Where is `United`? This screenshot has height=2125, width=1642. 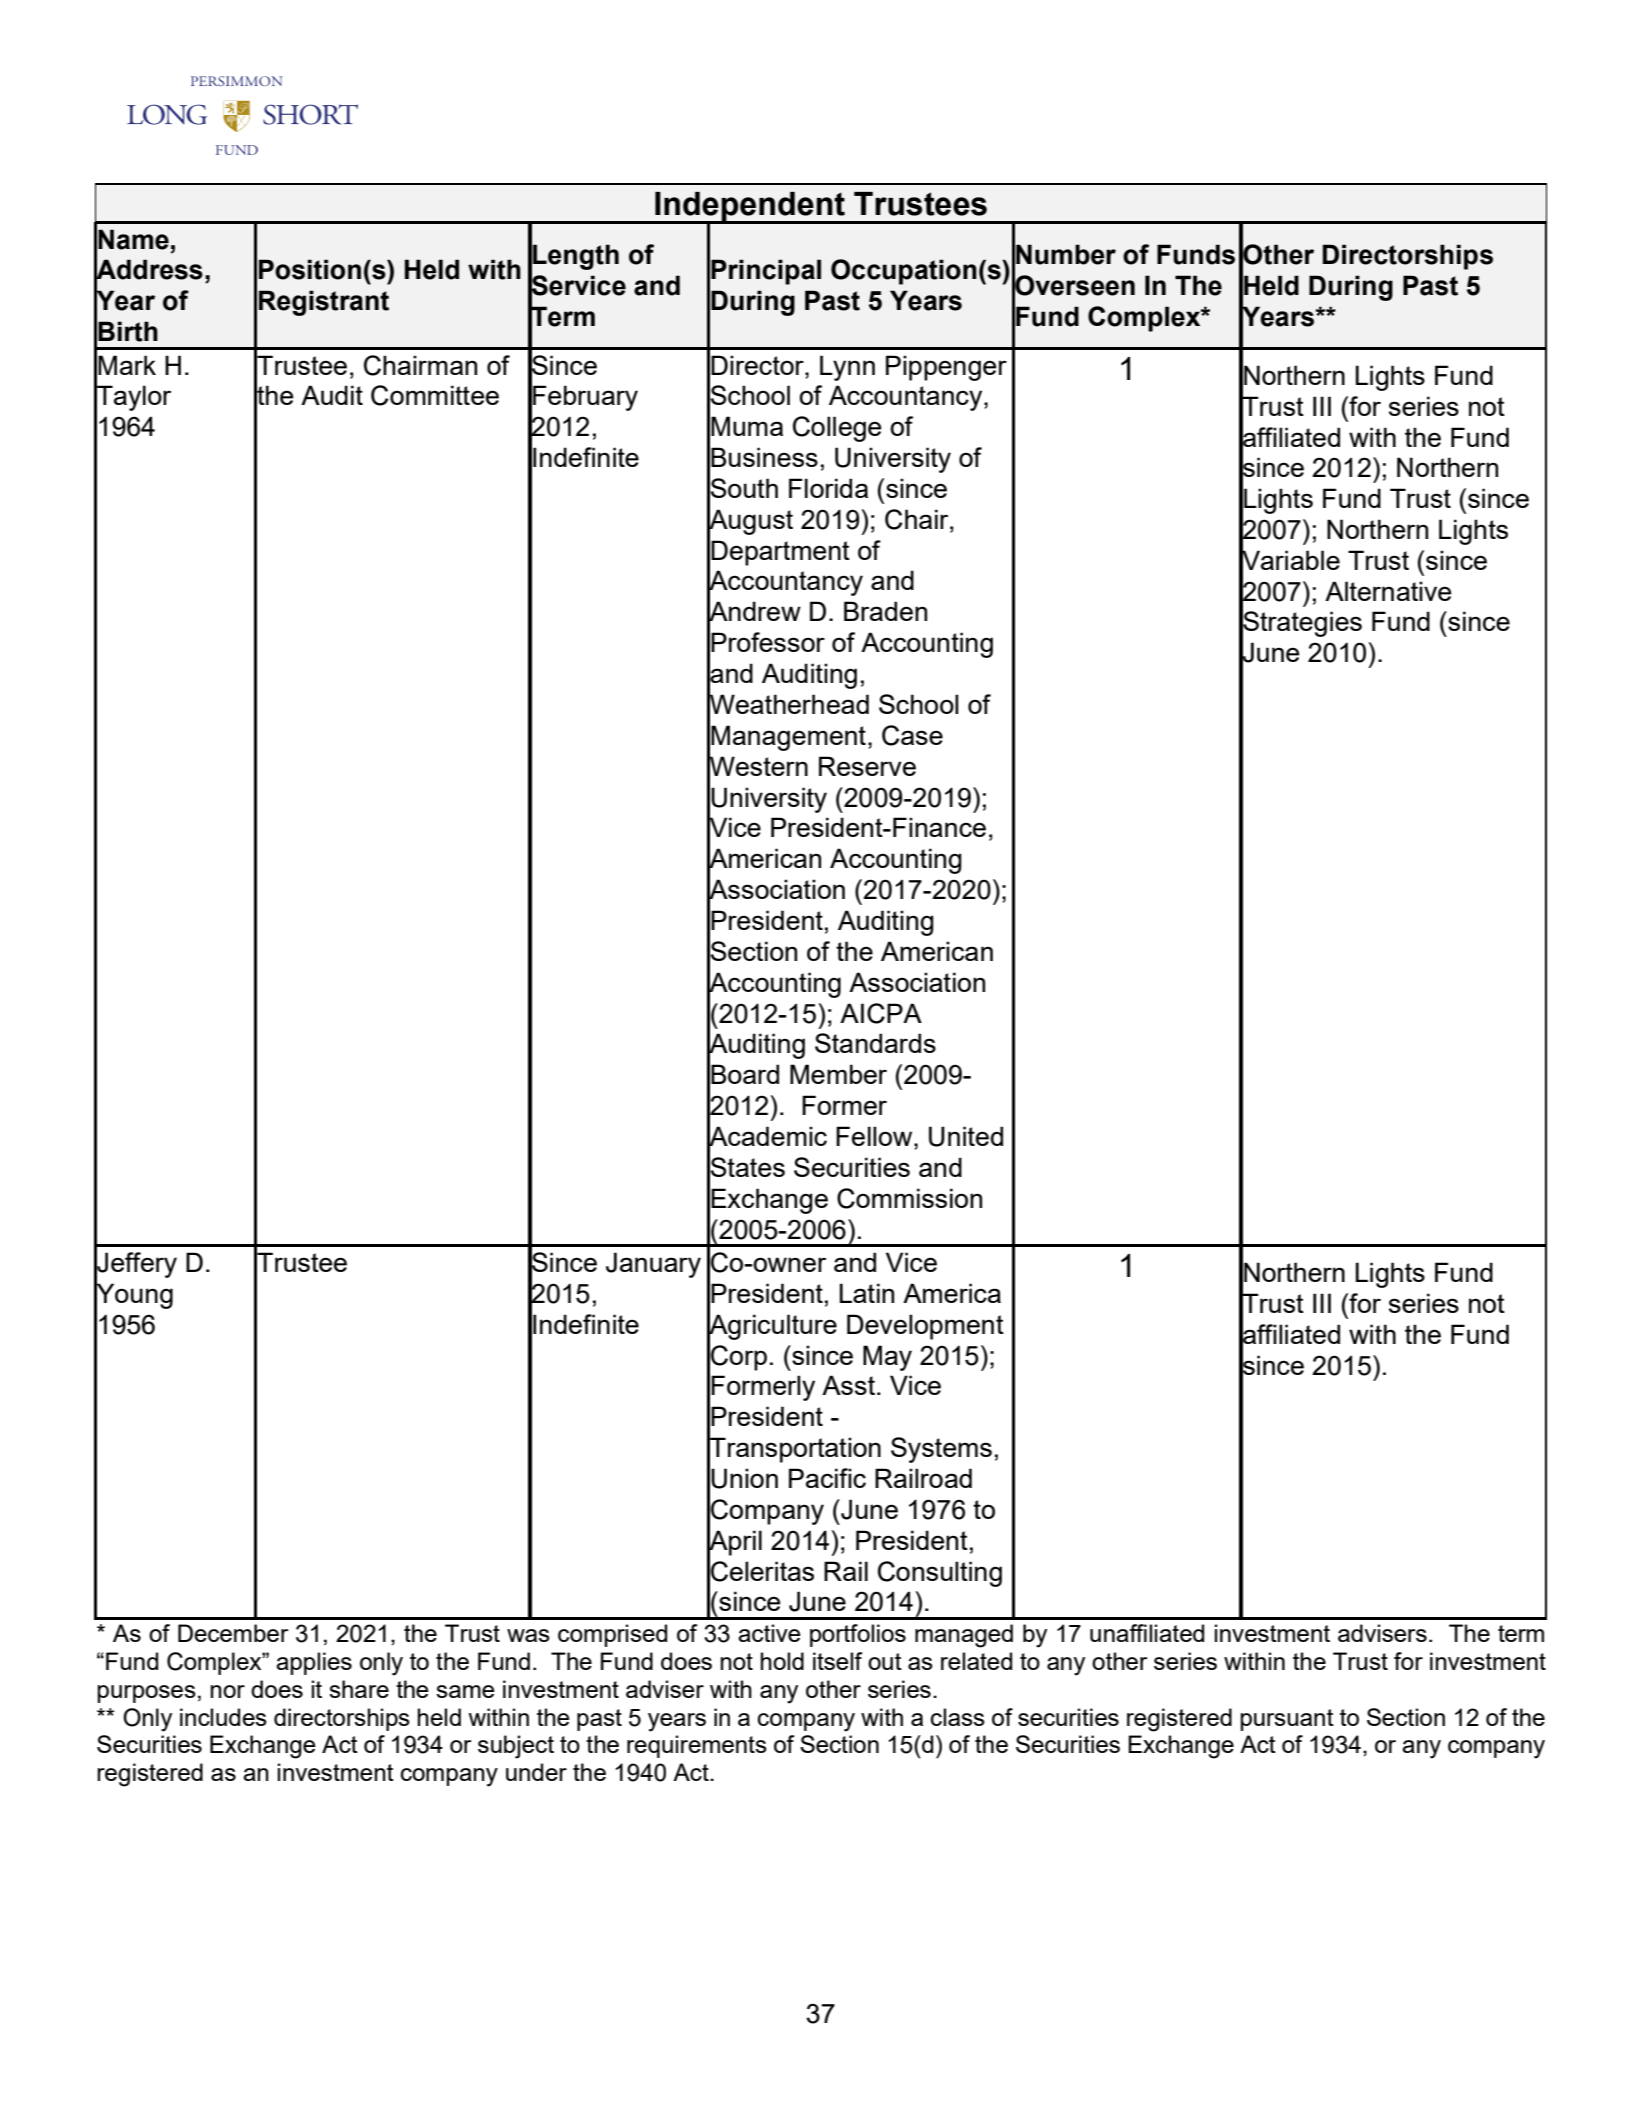 United is located at coordinates (966, 1136).
